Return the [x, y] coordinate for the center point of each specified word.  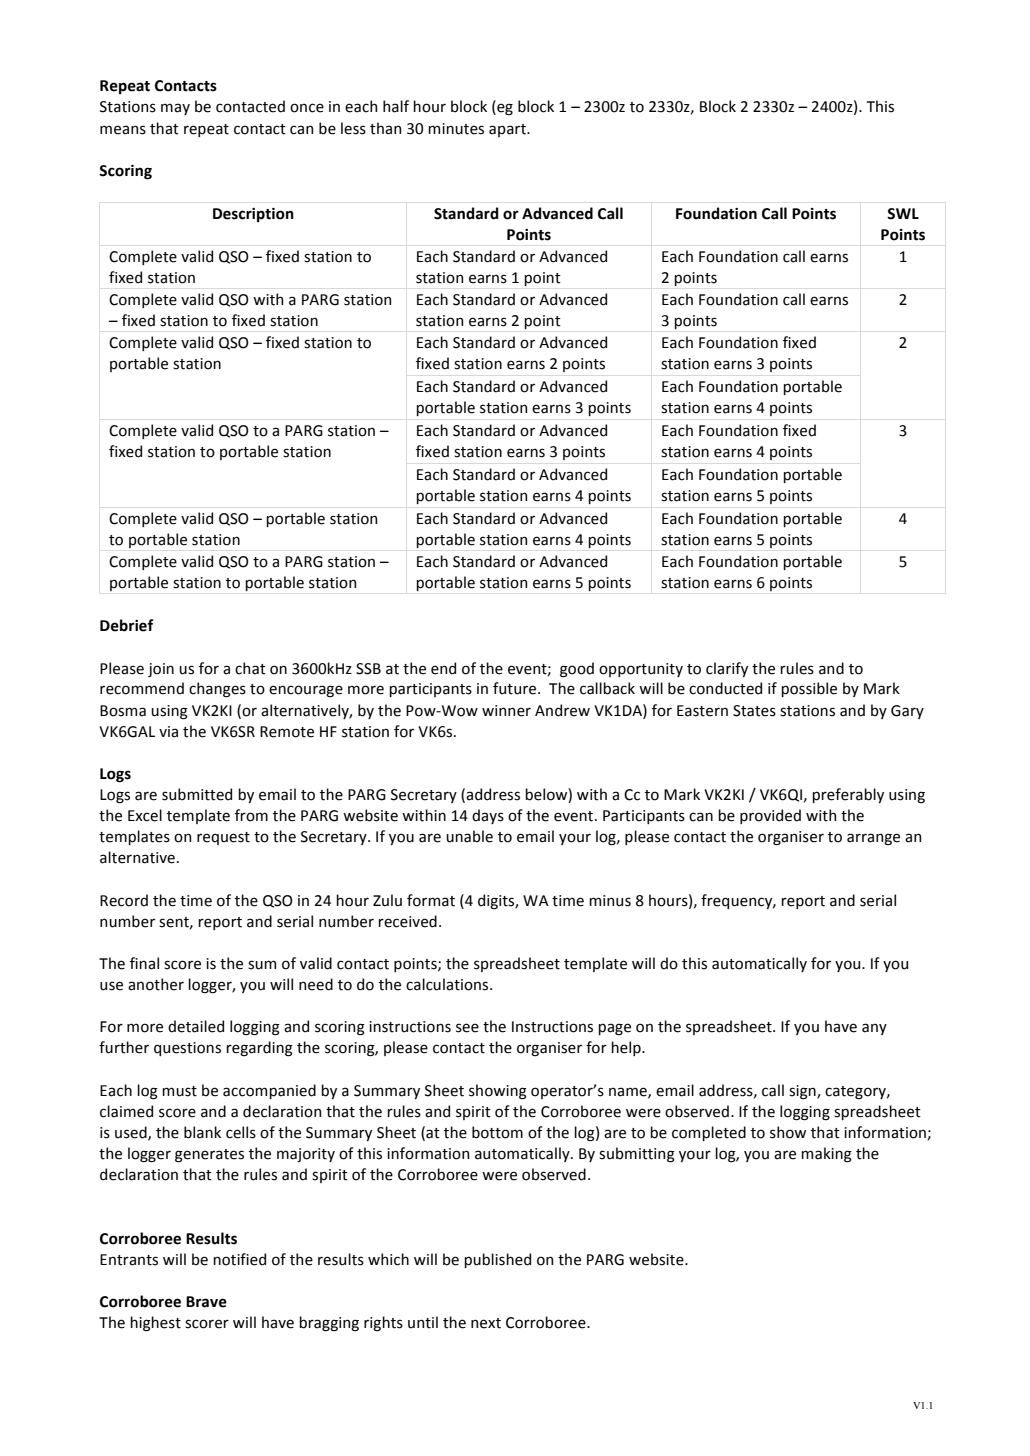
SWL [903, 214]
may [175, 109]
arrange [873, 839]
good [577, 670]
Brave [206, 1302]
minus [610, 901]
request [223, 838]
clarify [727, 669]
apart [508, 130]
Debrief [127, 625]
